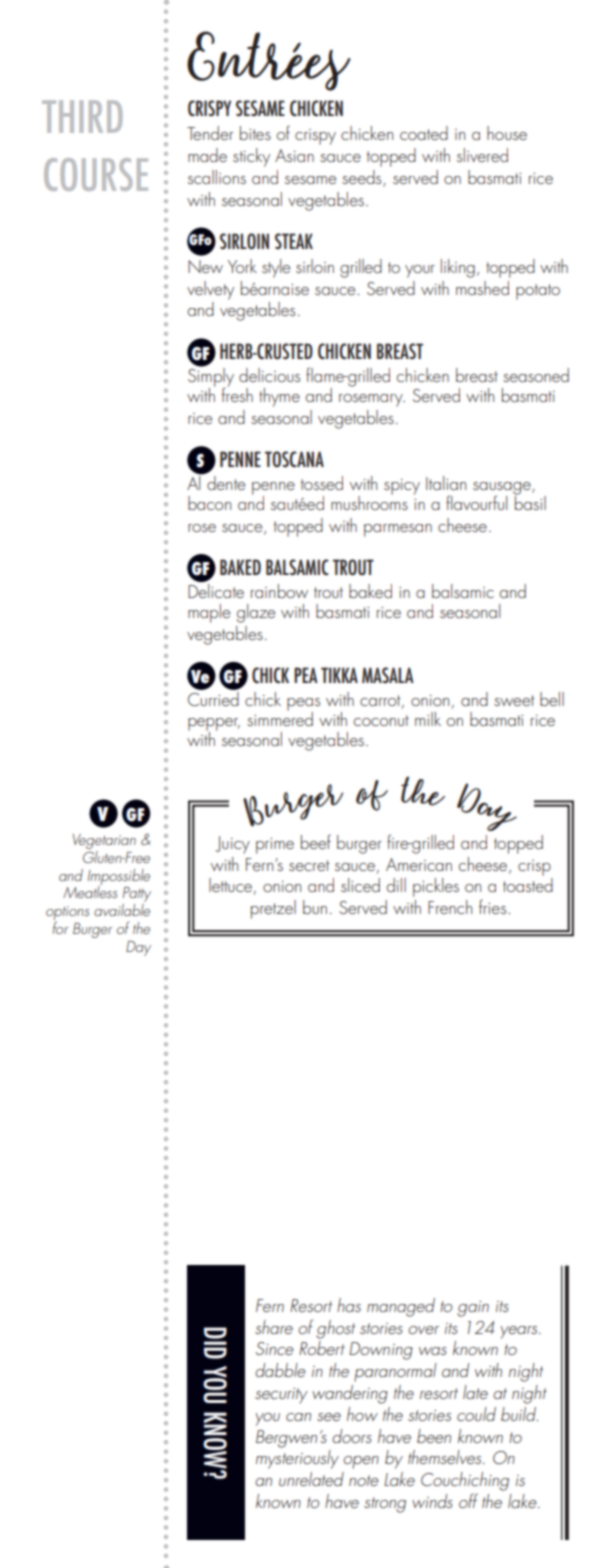 This image has width=616, height=1568. What do you see at coordinates (294, 155) in the image?
I see `Asian` at bounding box center [294, 155].
